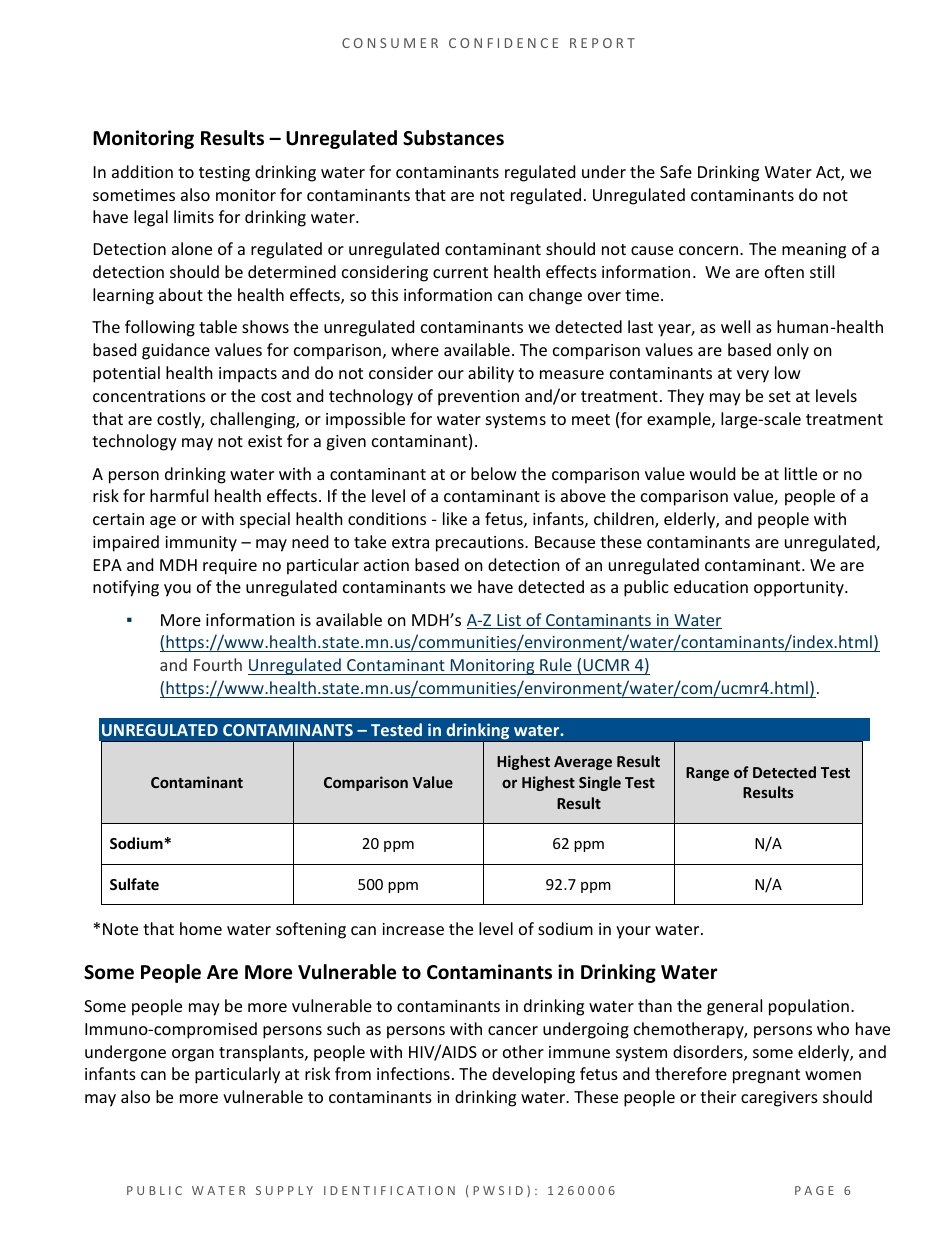  Describe the element at coordinates (413, 1073) in the page. I see `infections` at that location.
